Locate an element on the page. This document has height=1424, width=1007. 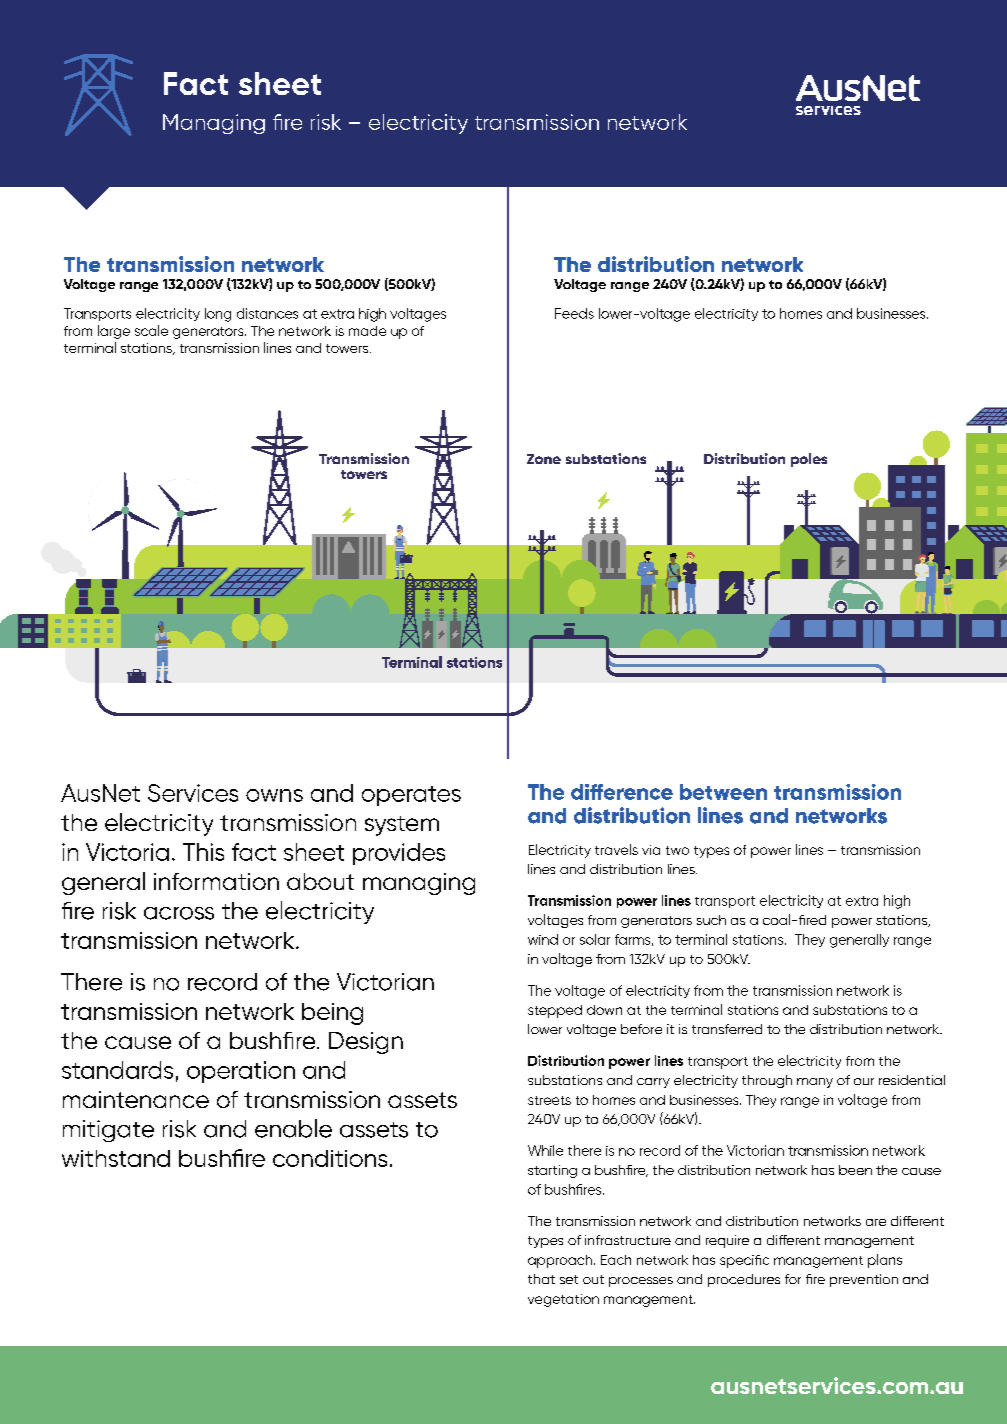
Feeds is located at coordinates (574, 313).
